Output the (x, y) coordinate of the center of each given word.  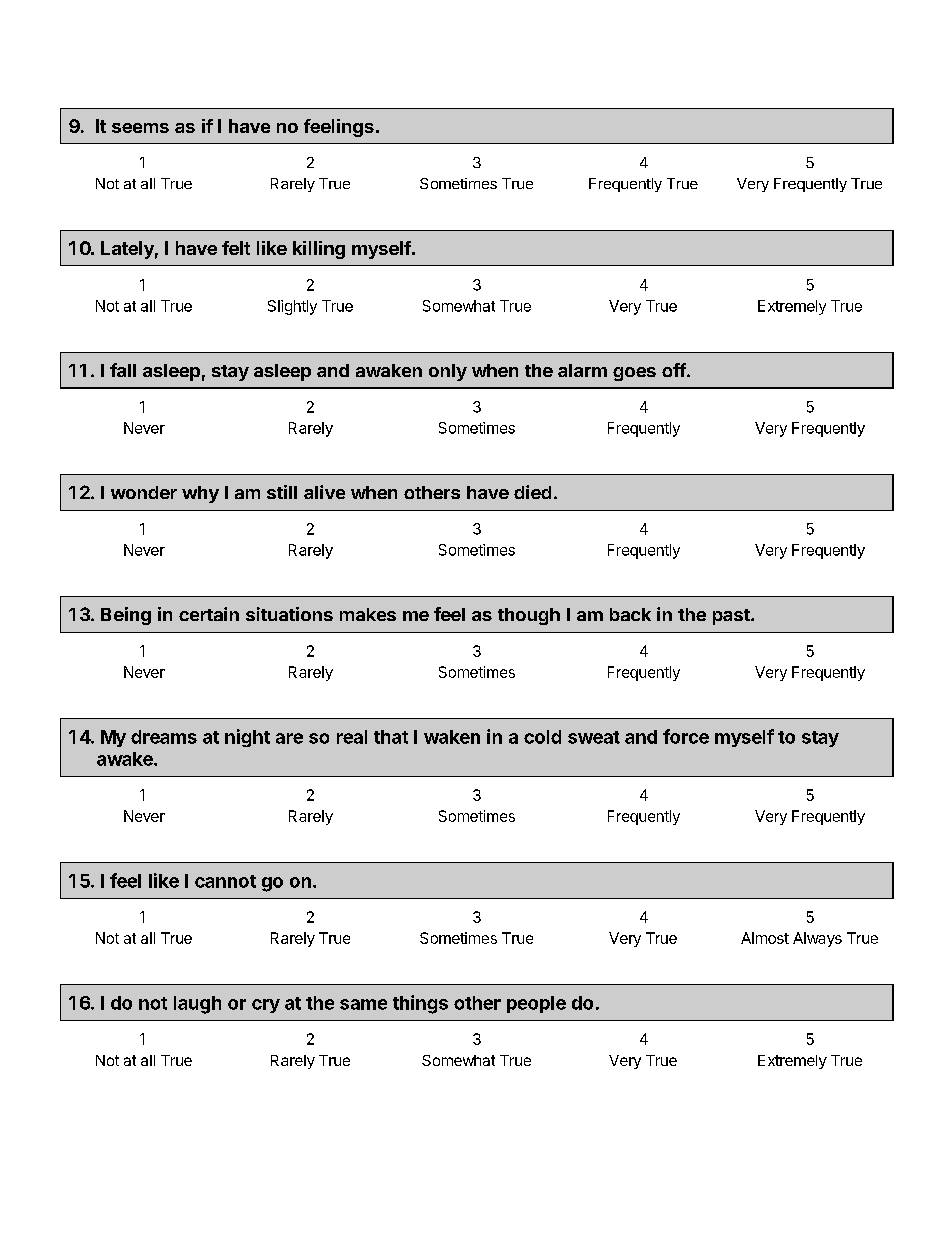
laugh (197, 1005)
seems (140, 128)
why (200, 494)
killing (319, 250)
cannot (225, 881)
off (675, 370)
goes (634, 374)
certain (209, 614)
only (448, 372)
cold (542, 737)
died (532, 492)
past (732, 617)
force (686, 736)
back (630, 614)
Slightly (292, 307)
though (529, 616)
